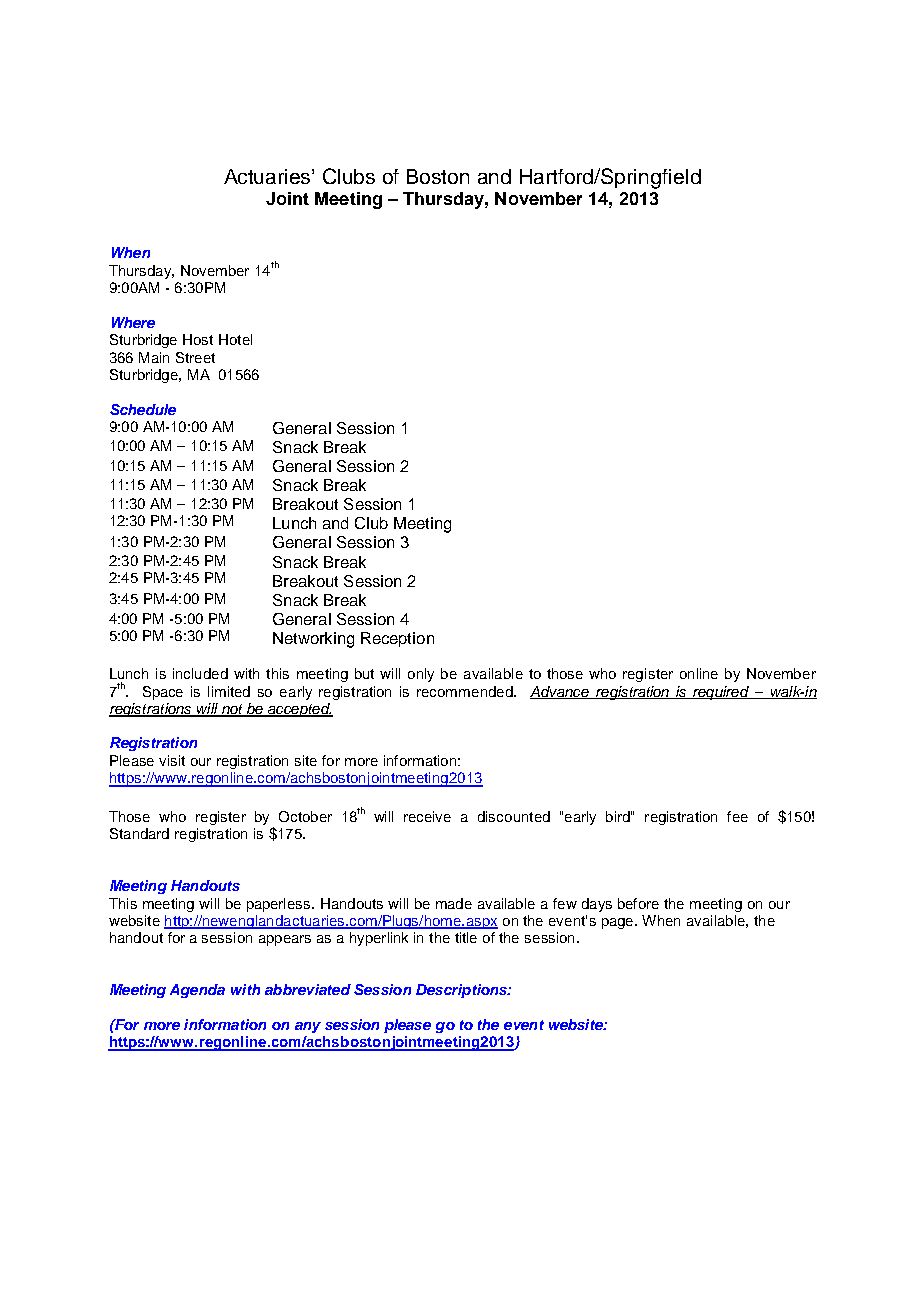 The image size is (924, 1308). What do you see at coordinates (421, 675) in the page?
I see `only` at bounding box center [421, 675].
